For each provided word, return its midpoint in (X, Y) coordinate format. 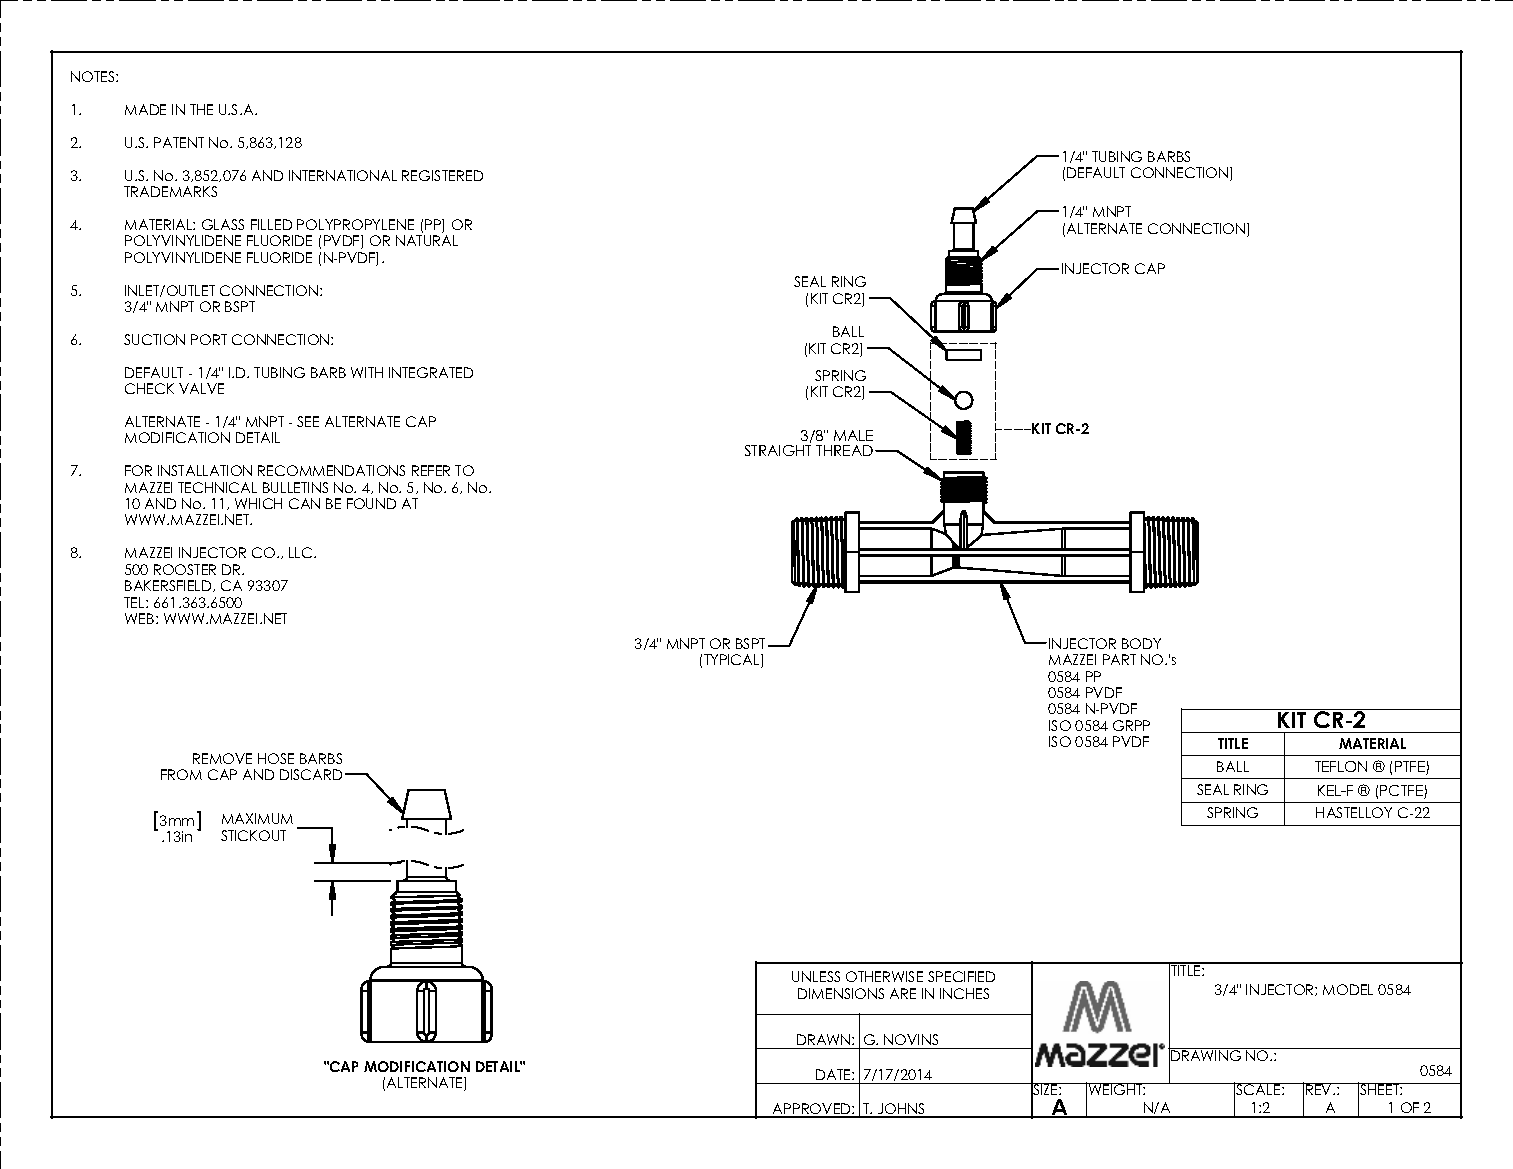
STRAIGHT (778, 450)
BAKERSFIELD (169, 586)
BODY (1141, 643)
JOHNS (901, 1110)
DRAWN (825, 1039)
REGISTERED (442, 175)
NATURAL (427, 240)
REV (1319, 1089)
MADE (145, 109)
